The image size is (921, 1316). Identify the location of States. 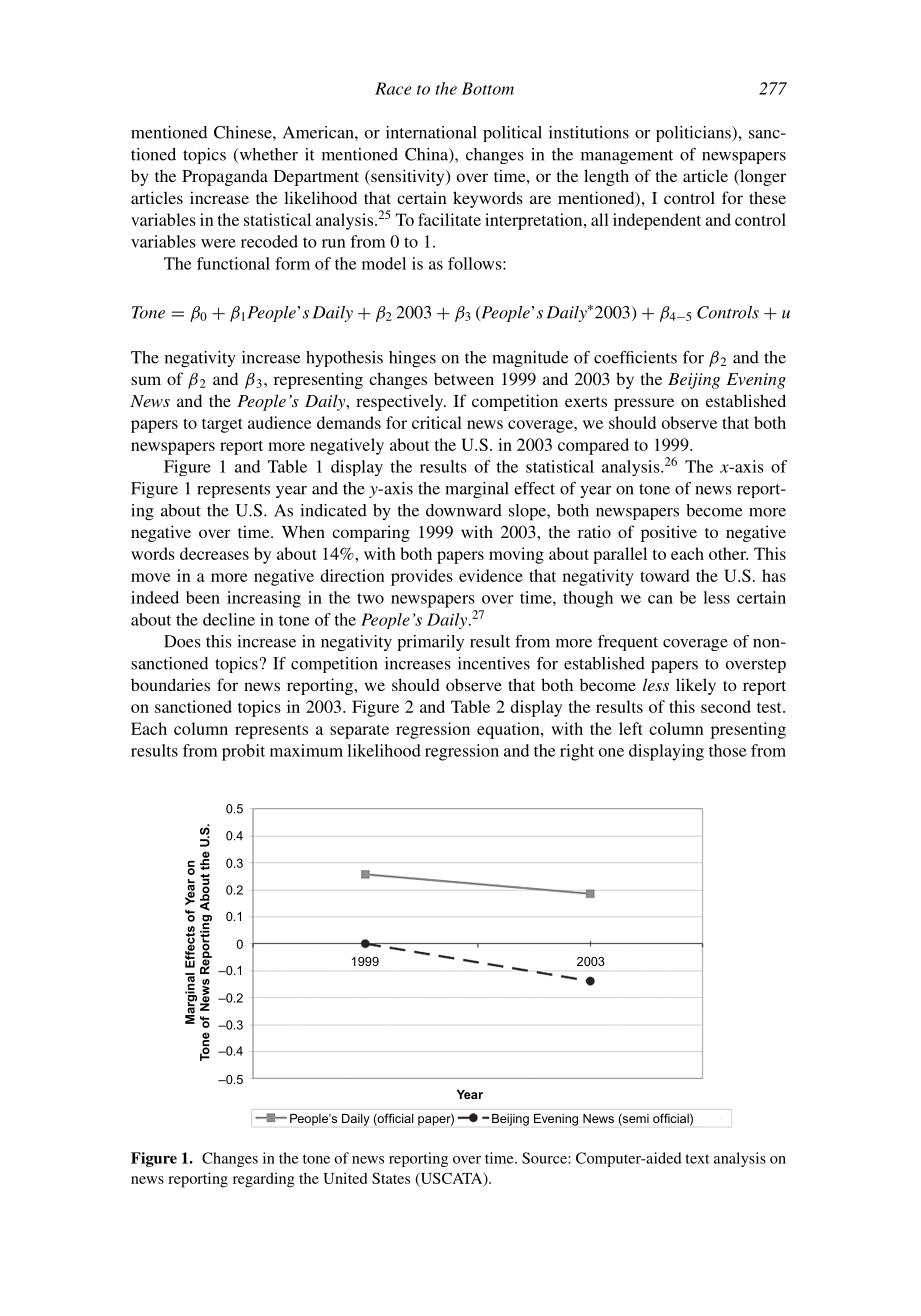
(391, 1178).
